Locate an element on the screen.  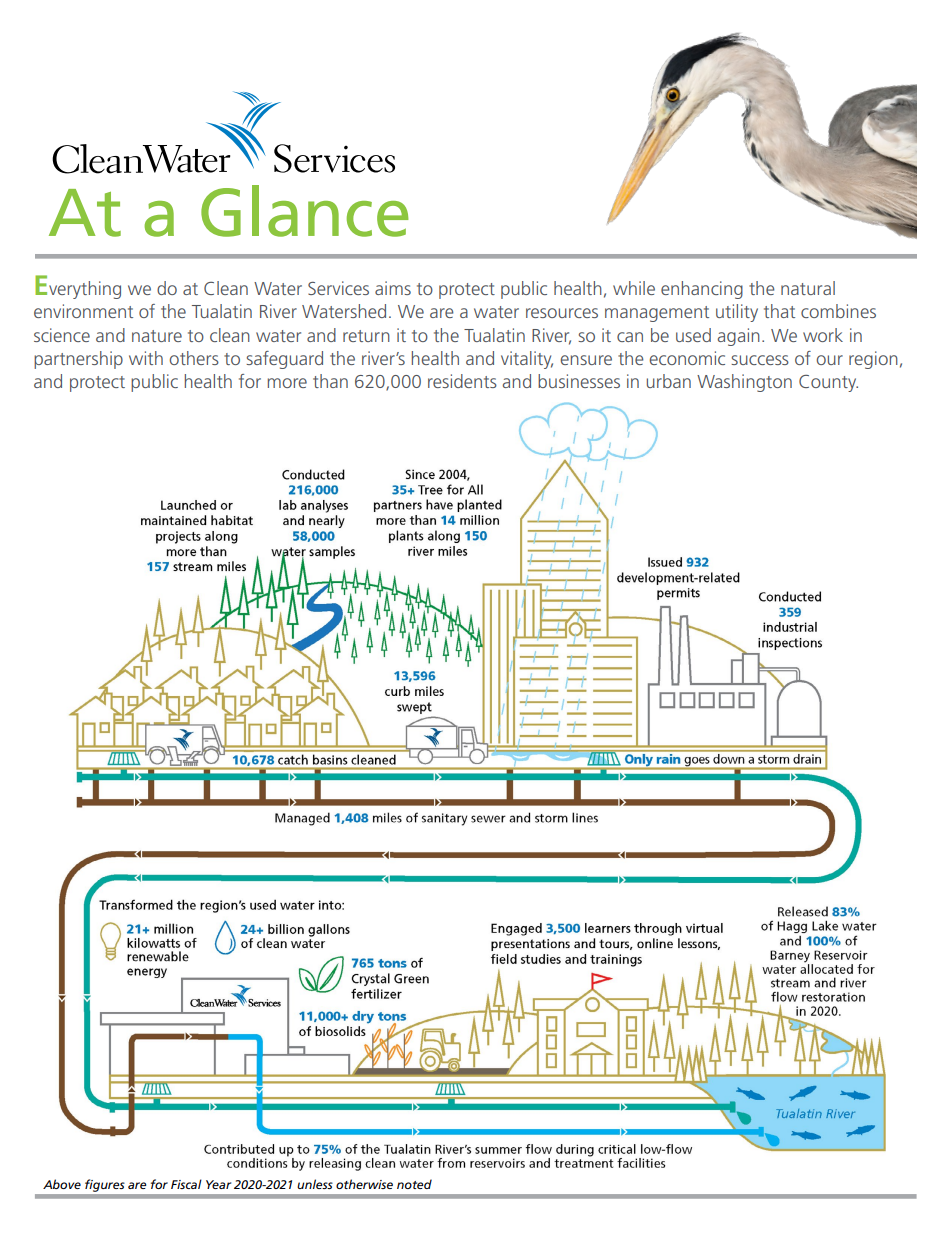
Washington is located at coordinates (744, 383).
